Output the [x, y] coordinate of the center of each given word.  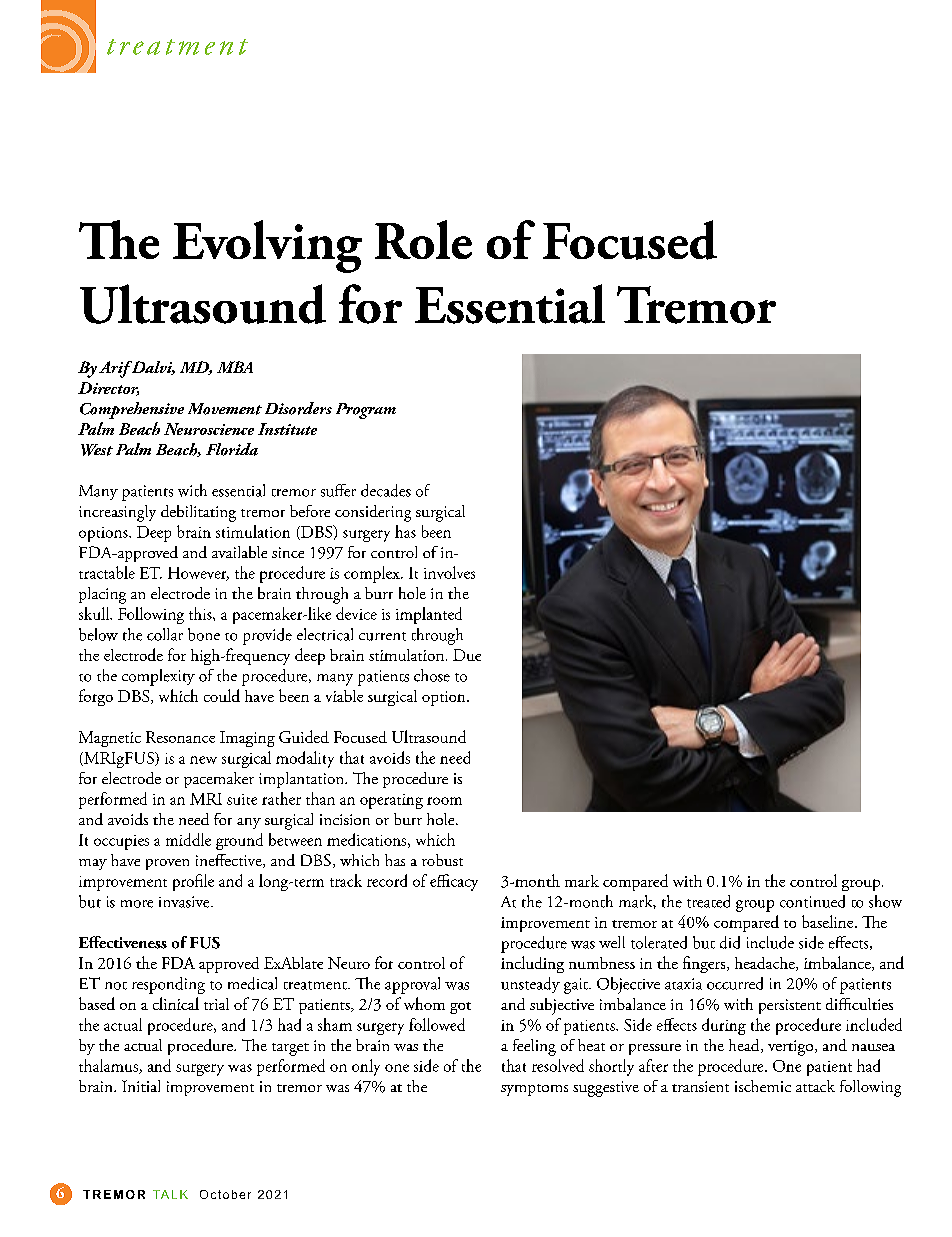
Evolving [267, 246]
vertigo [790, 1048]
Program [366, 411]
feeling [534, 1047]
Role [423, 239]
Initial [141, 1086]
